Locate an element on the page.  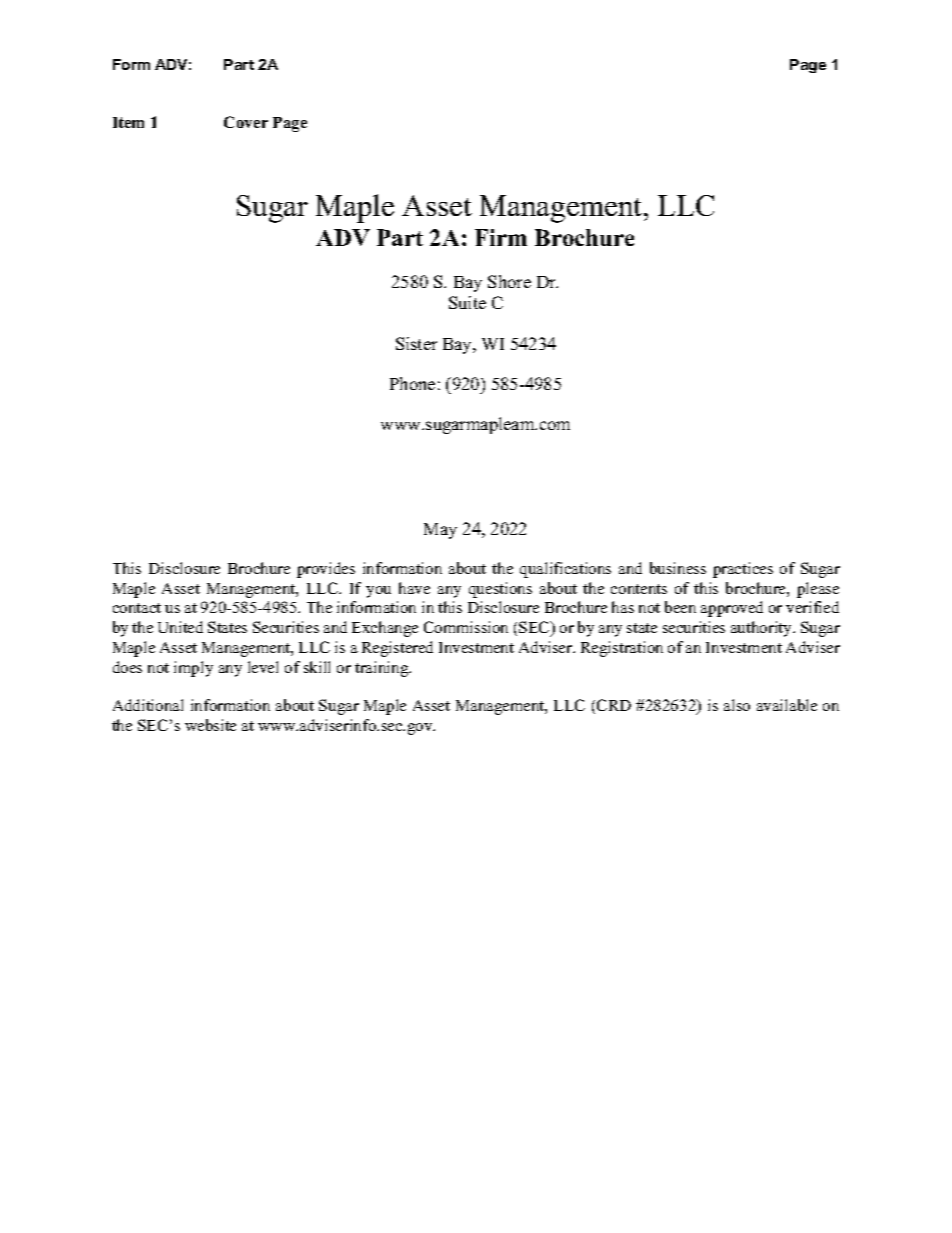
Firm is located at coordinates (501, 237).
